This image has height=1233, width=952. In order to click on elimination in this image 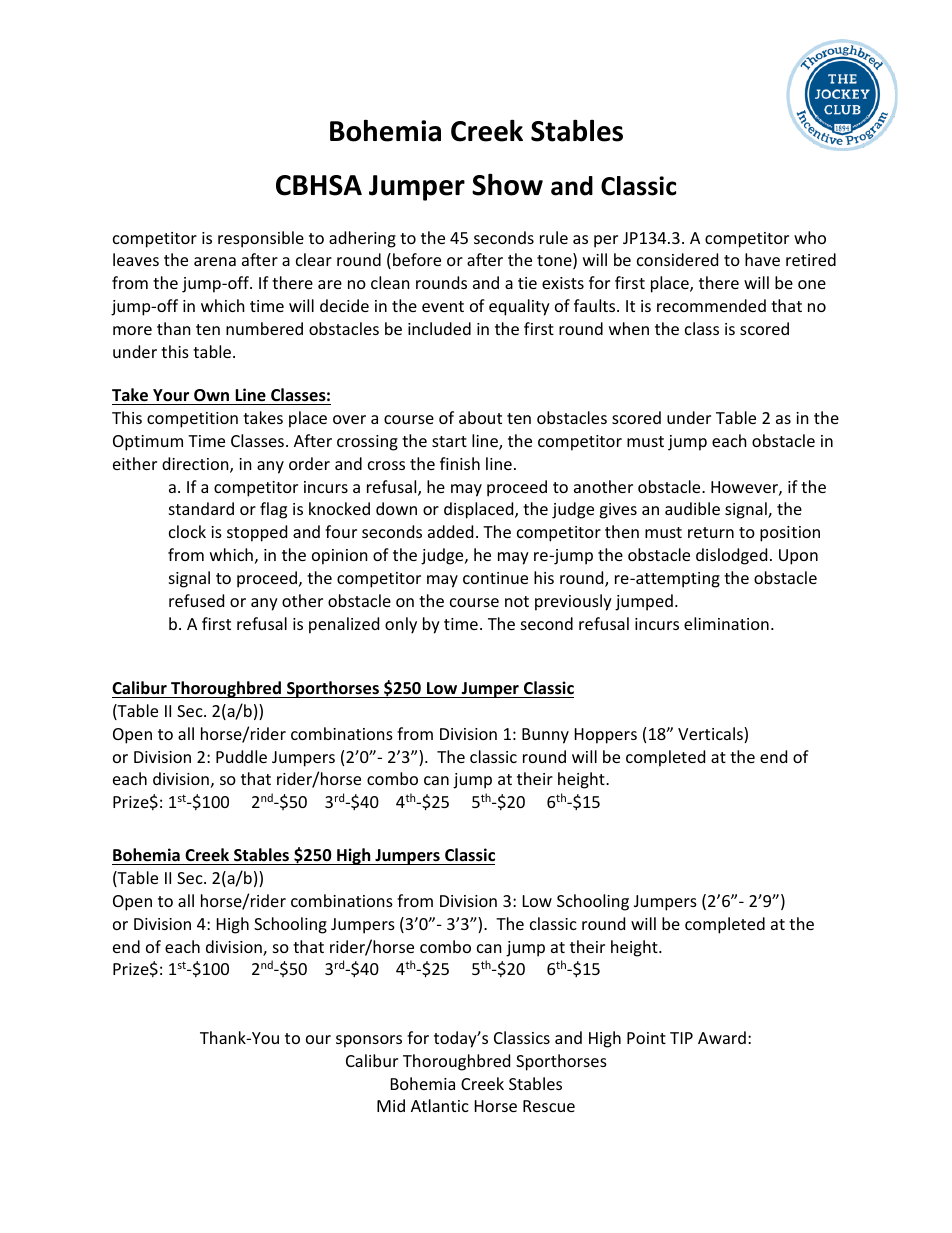, I will do `click(726, 623)`.
